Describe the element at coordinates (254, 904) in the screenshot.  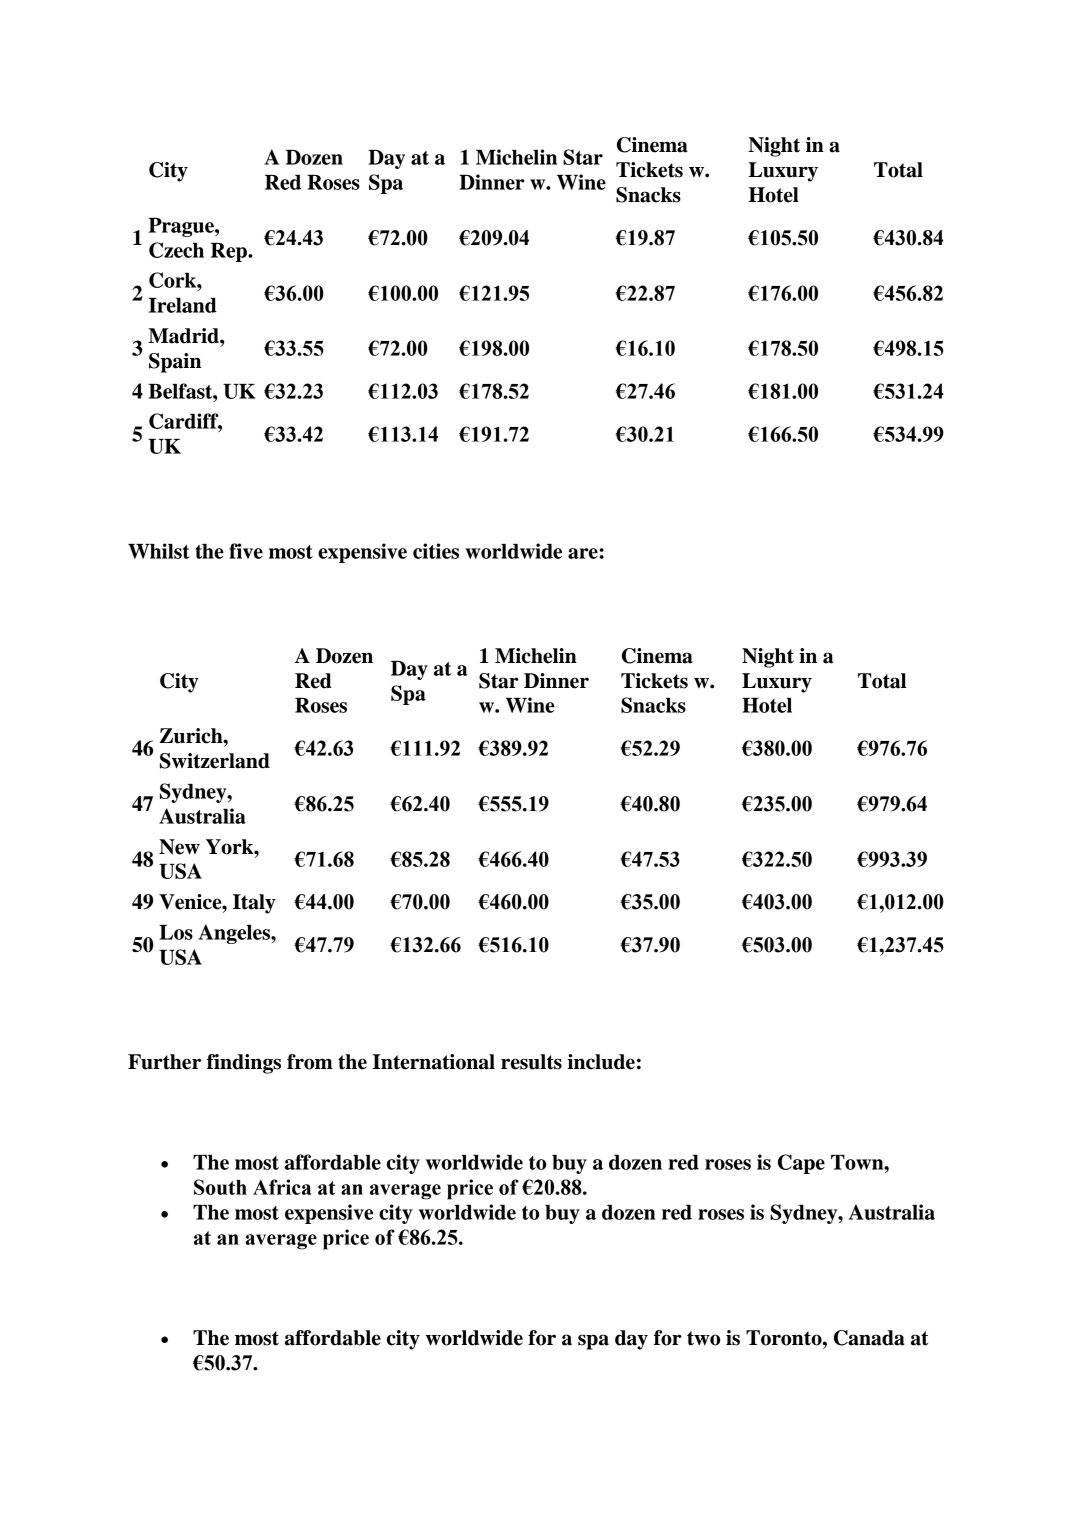
I see `Italy` at that location.
